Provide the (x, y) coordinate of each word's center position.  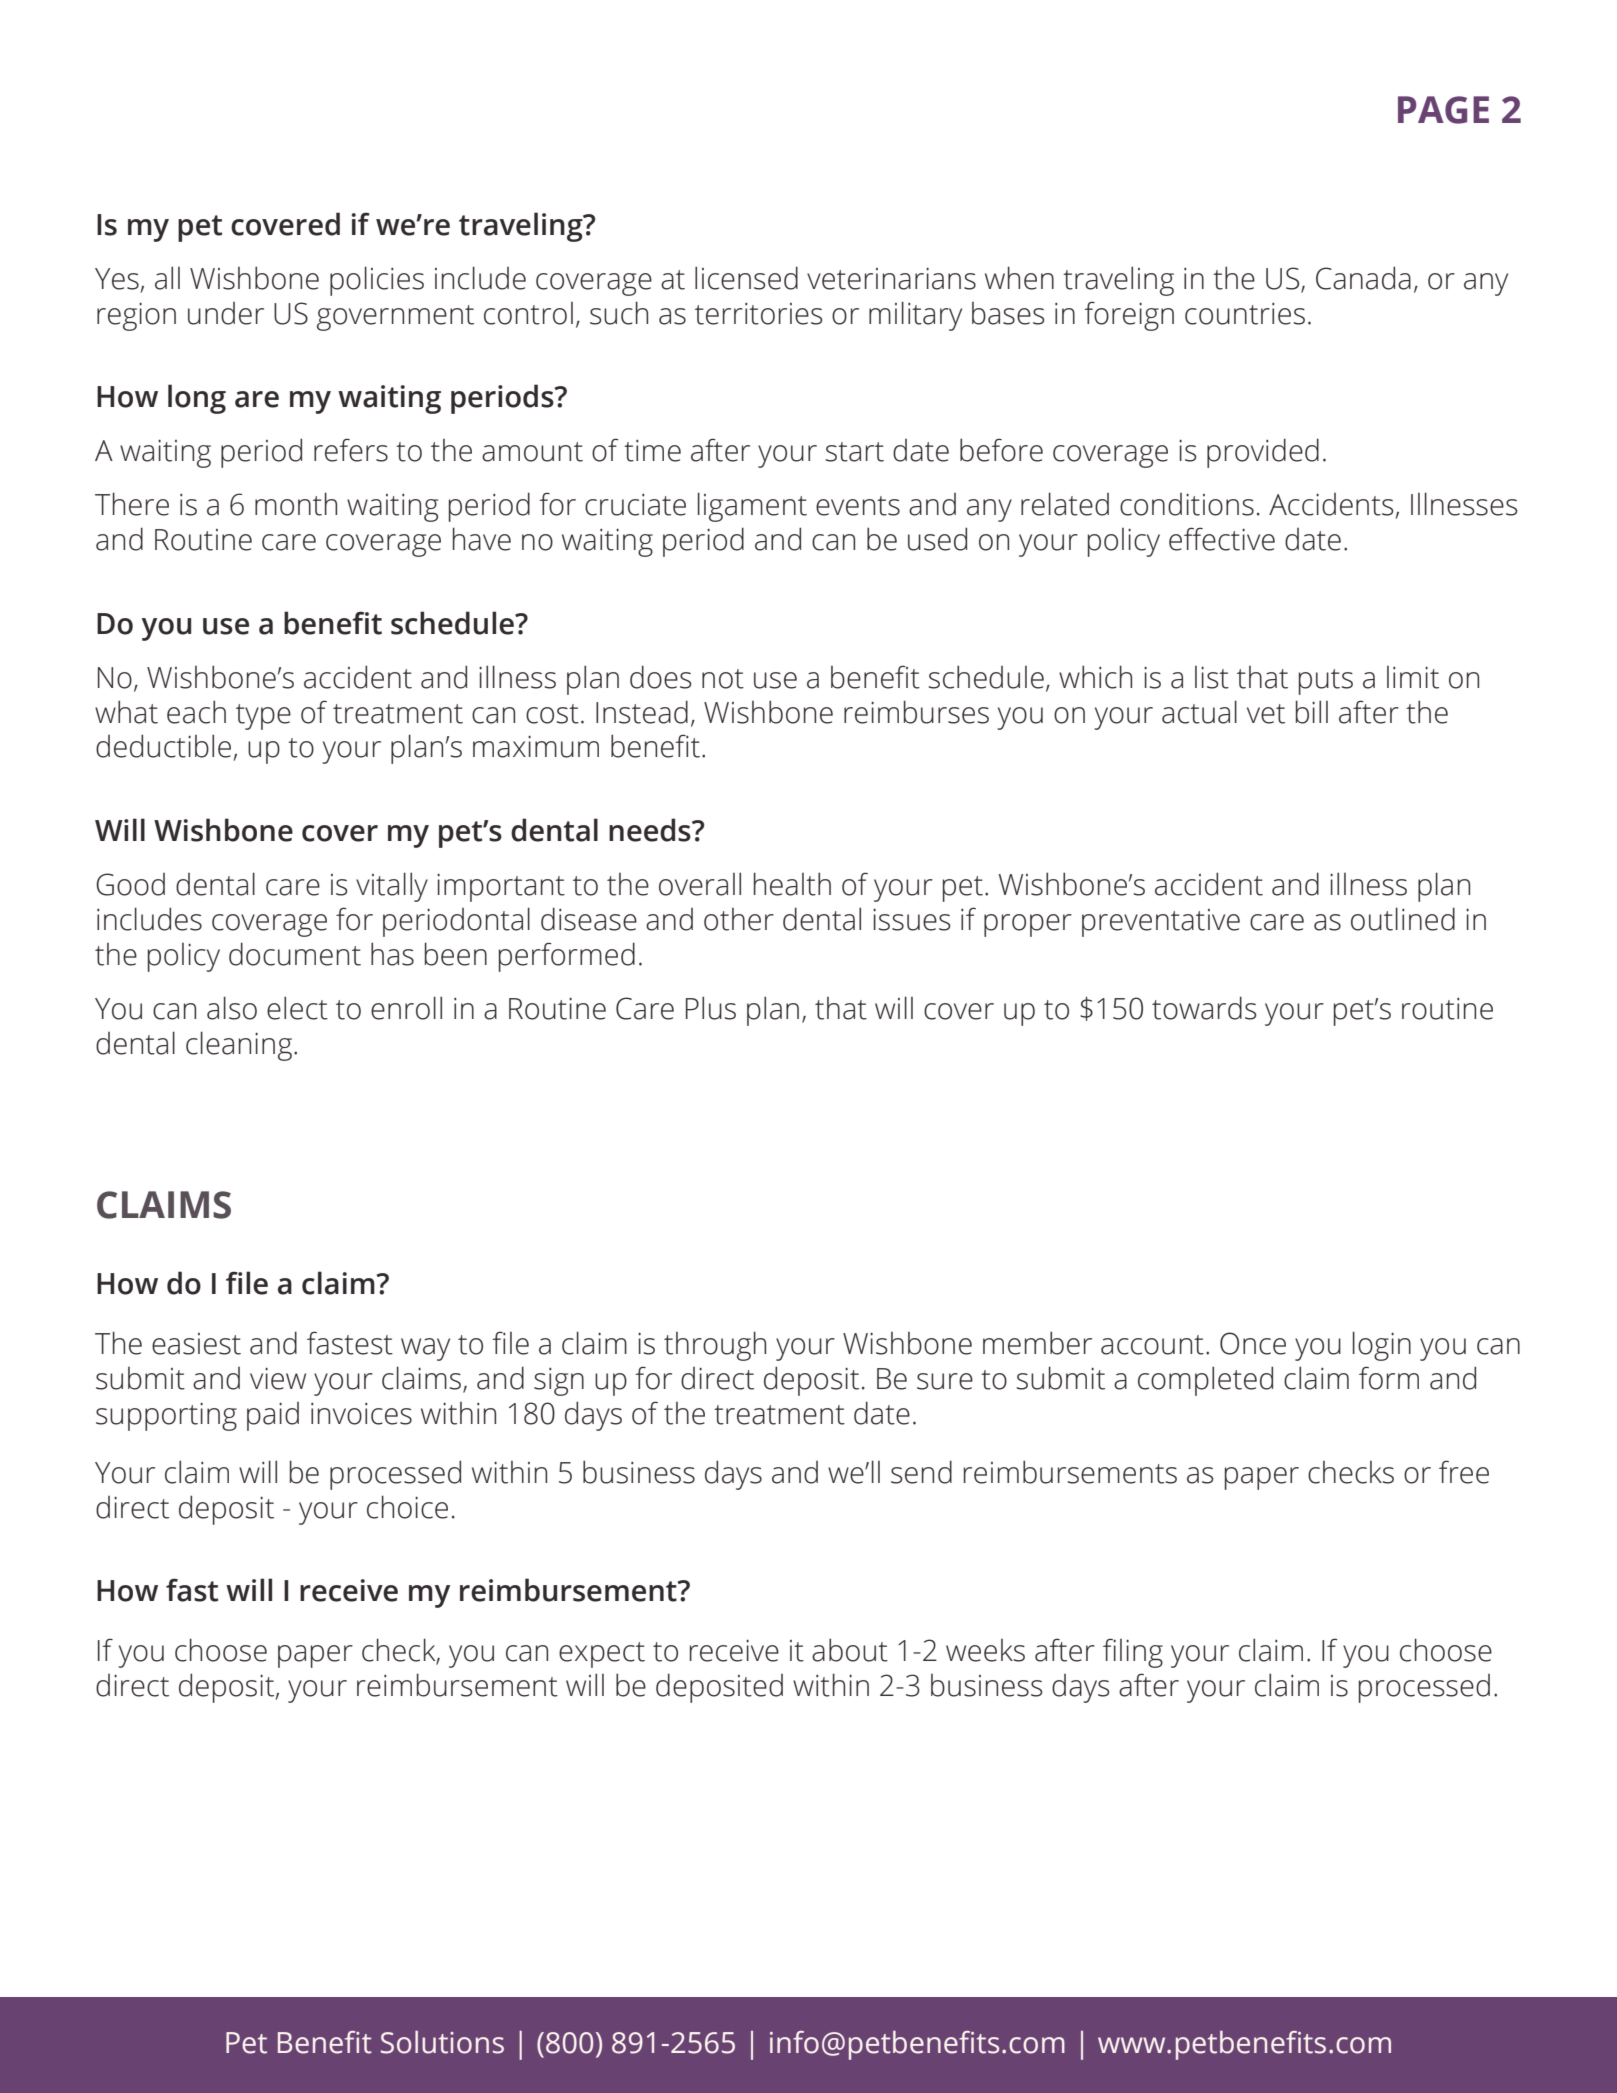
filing (1133, 1653)
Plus (711, 1008)
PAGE (1443, 110)
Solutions (442, 2042)
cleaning (239, 1046)
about (850, 1650)
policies (377, 281)
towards (1204, 1008)
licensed (746, 278)
